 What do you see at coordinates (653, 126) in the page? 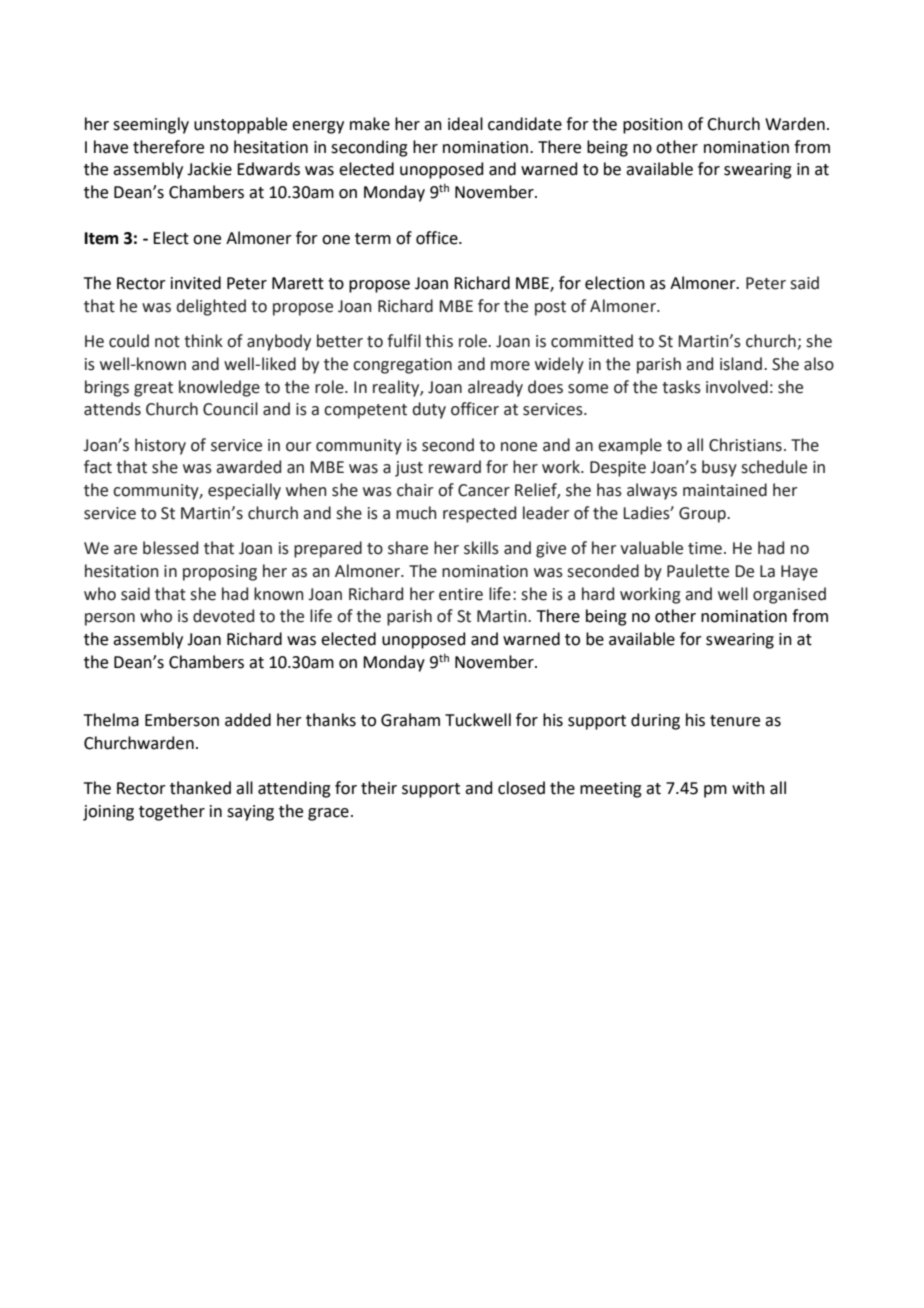
I see `position` at bounding box center [653, 126].
